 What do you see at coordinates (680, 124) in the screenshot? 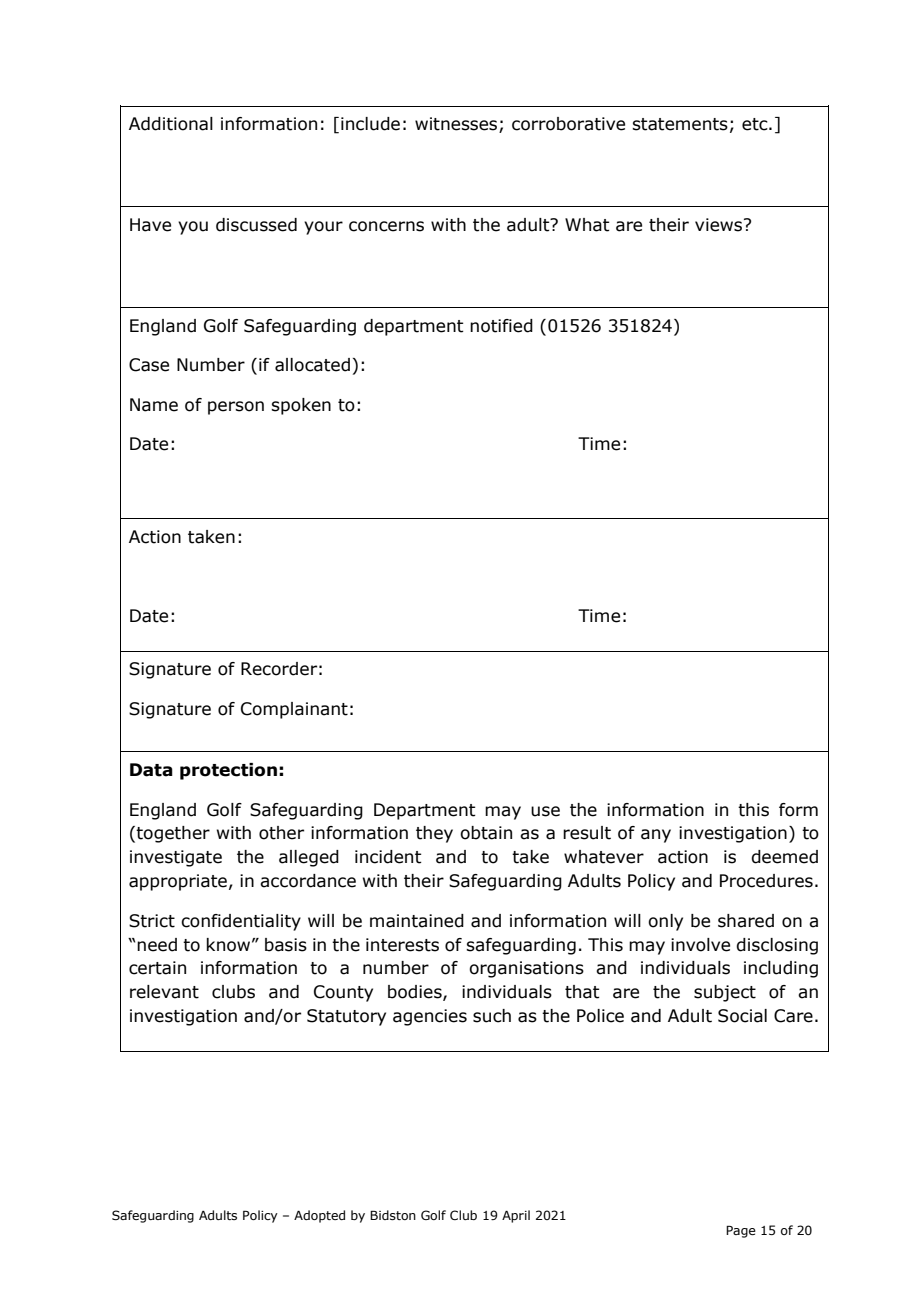
I see `statements` at bounding box center [680, 124].
